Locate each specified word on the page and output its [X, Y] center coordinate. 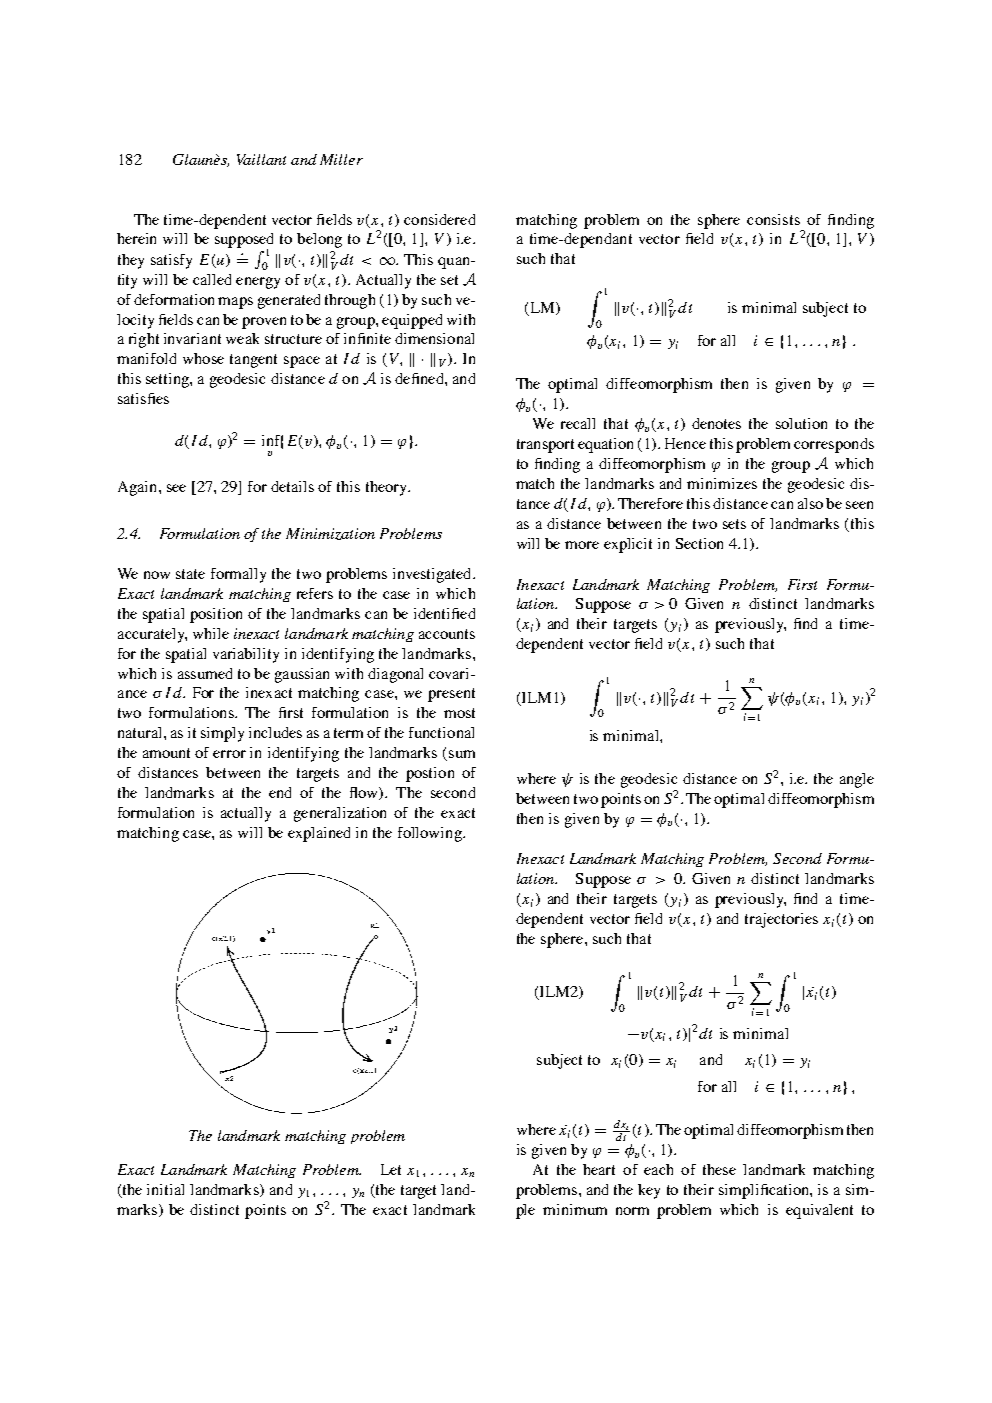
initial [165, 1189]
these [719, 1169]
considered [439, 219]
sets [734, 524]
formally [238, 575]
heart [599, 1169]
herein [136, 238]
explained [319, 834]
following [431, 834]
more [582, 545]
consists [773, 219]
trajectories [781, 920]
